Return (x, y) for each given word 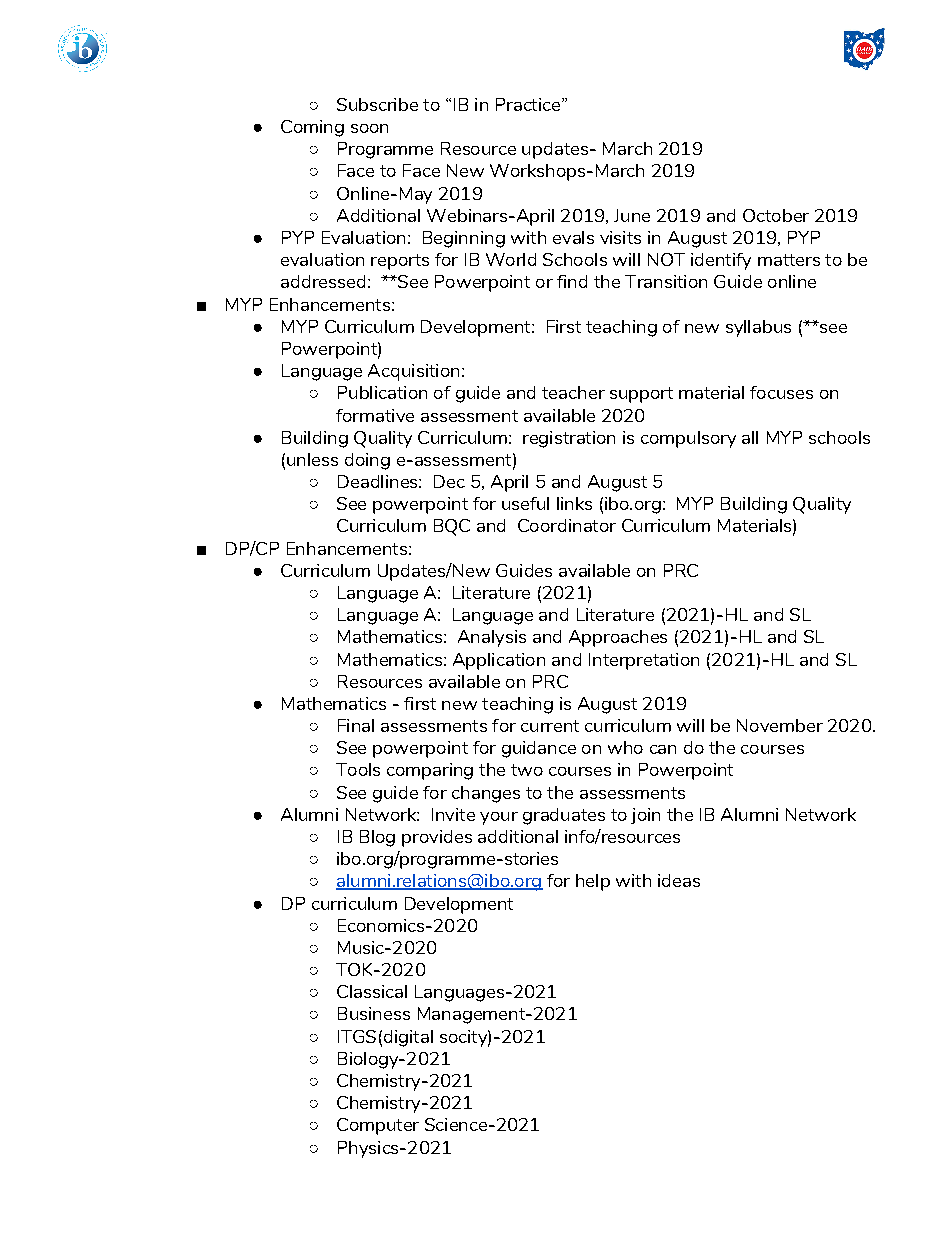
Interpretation (644, 661)
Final (356, 725)
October (776, 215)
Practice (529, 104)
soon (369, 128)
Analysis (492, 638)
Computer (378, 1126)
